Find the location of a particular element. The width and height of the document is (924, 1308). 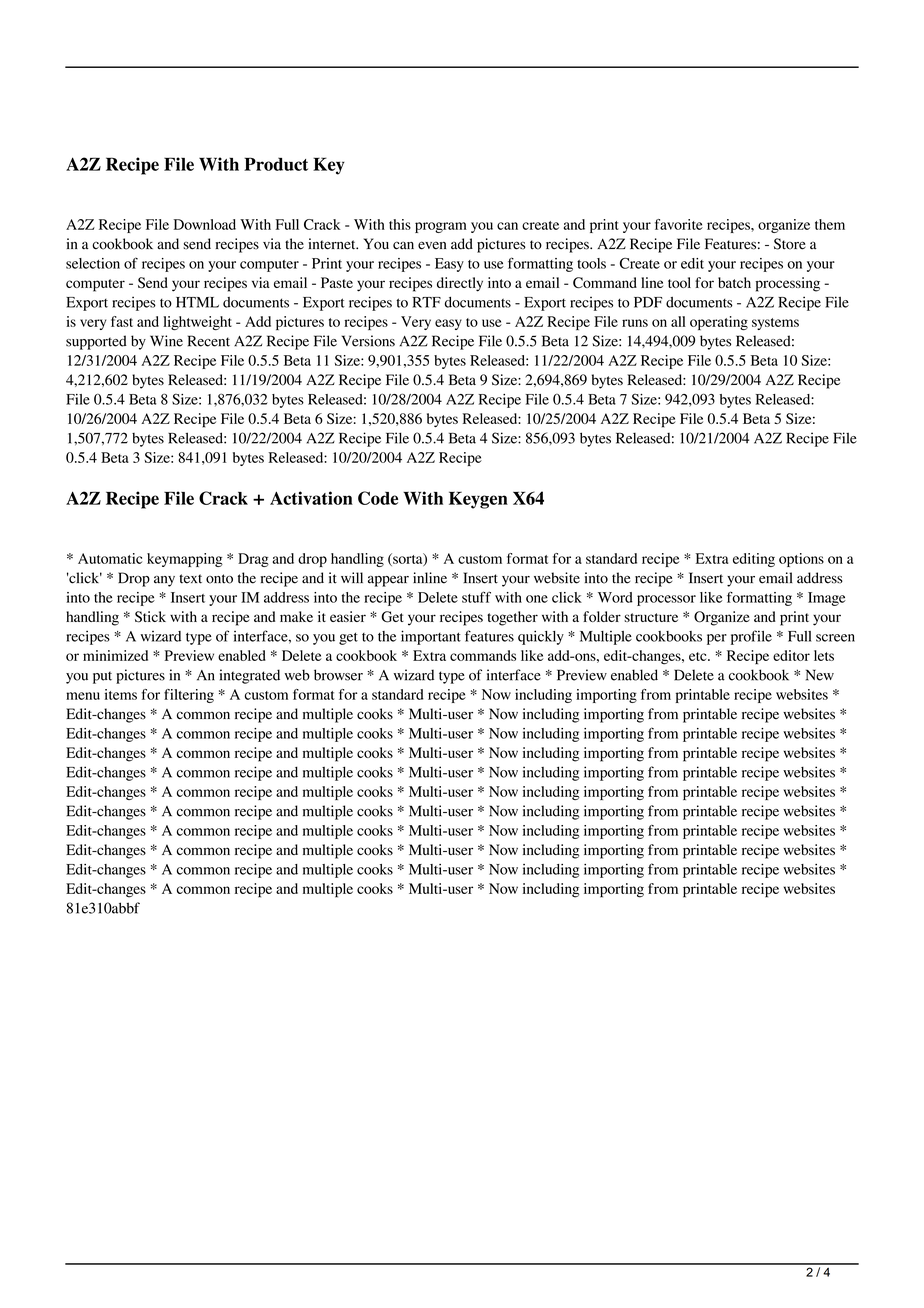

program is located at coordinates (441, 227).
